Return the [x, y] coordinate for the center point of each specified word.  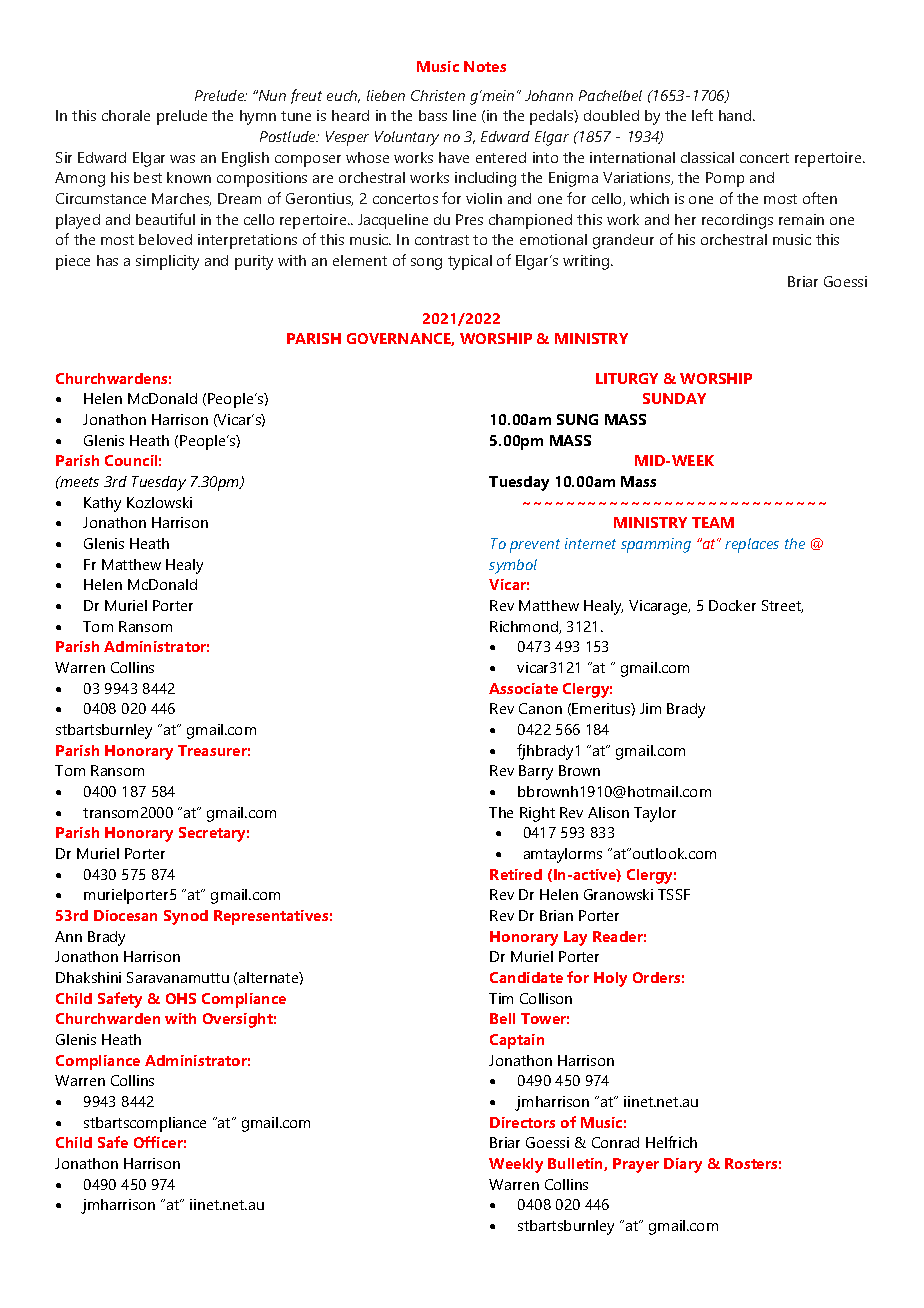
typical [470, 262]
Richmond [525, 627]
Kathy [102, 504]
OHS [181, 998]
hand [736, 115]
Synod [186, 917]
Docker [732, 605]
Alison [608, 812]
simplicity [167, 262]
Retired [516, 874]
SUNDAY [674, 398]
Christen [438, 95]
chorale [126, 115]
